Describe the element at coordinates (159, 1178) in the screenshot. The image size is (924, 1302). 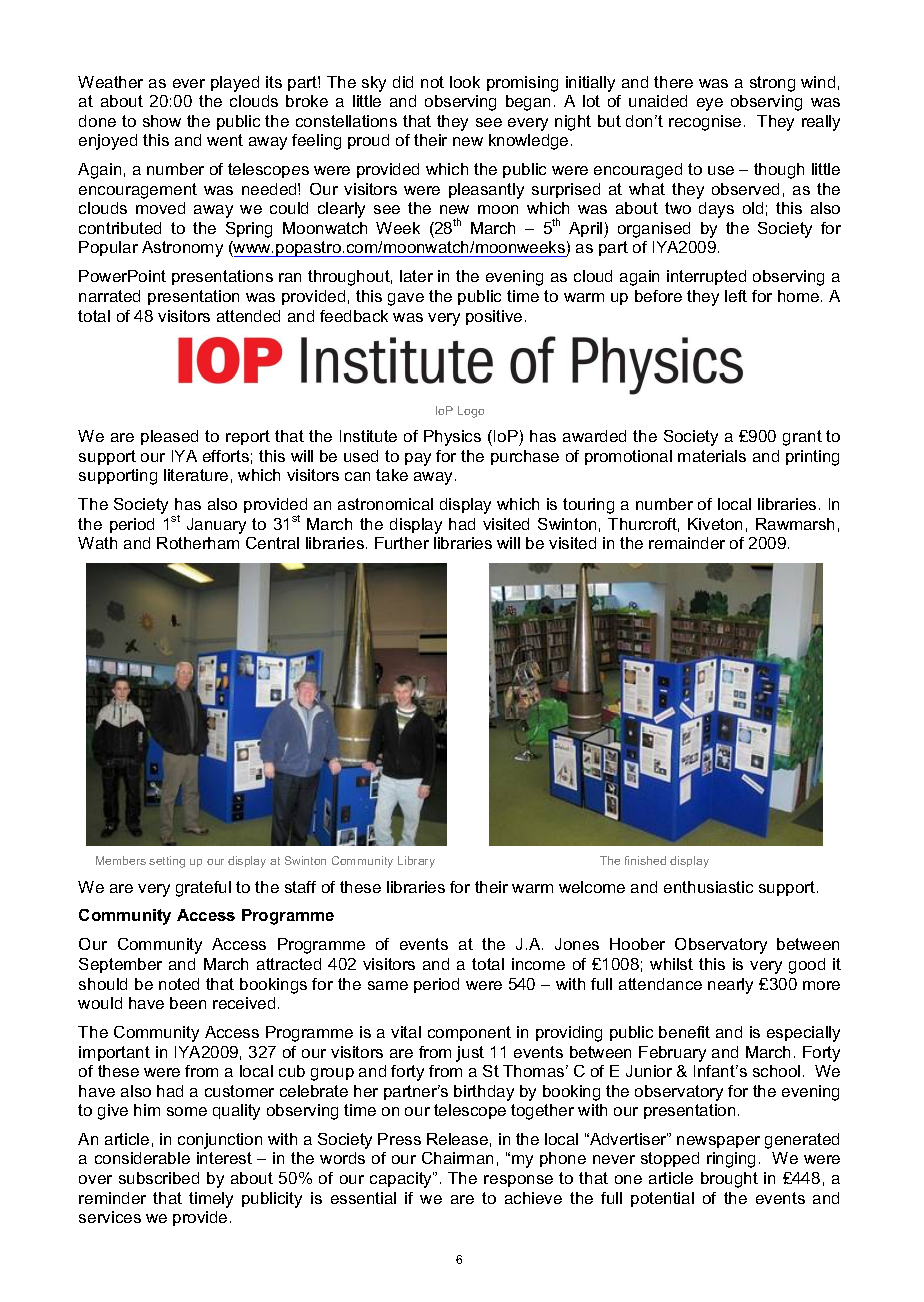
I see `subscribed` at that location.
